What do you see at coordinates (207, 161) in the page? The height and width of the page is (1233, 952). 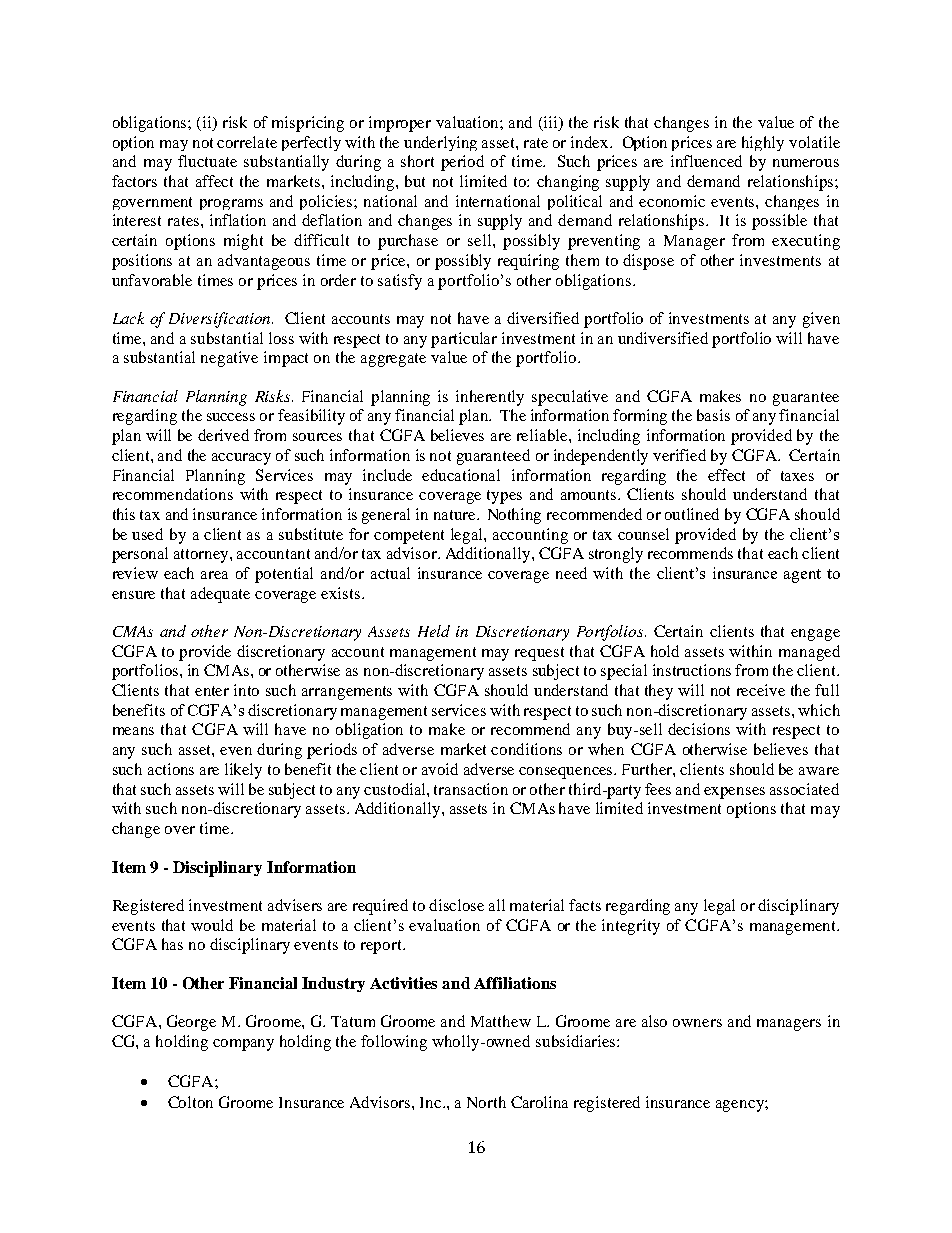 I see `fluctuate` at bounding box center [207, 161].
